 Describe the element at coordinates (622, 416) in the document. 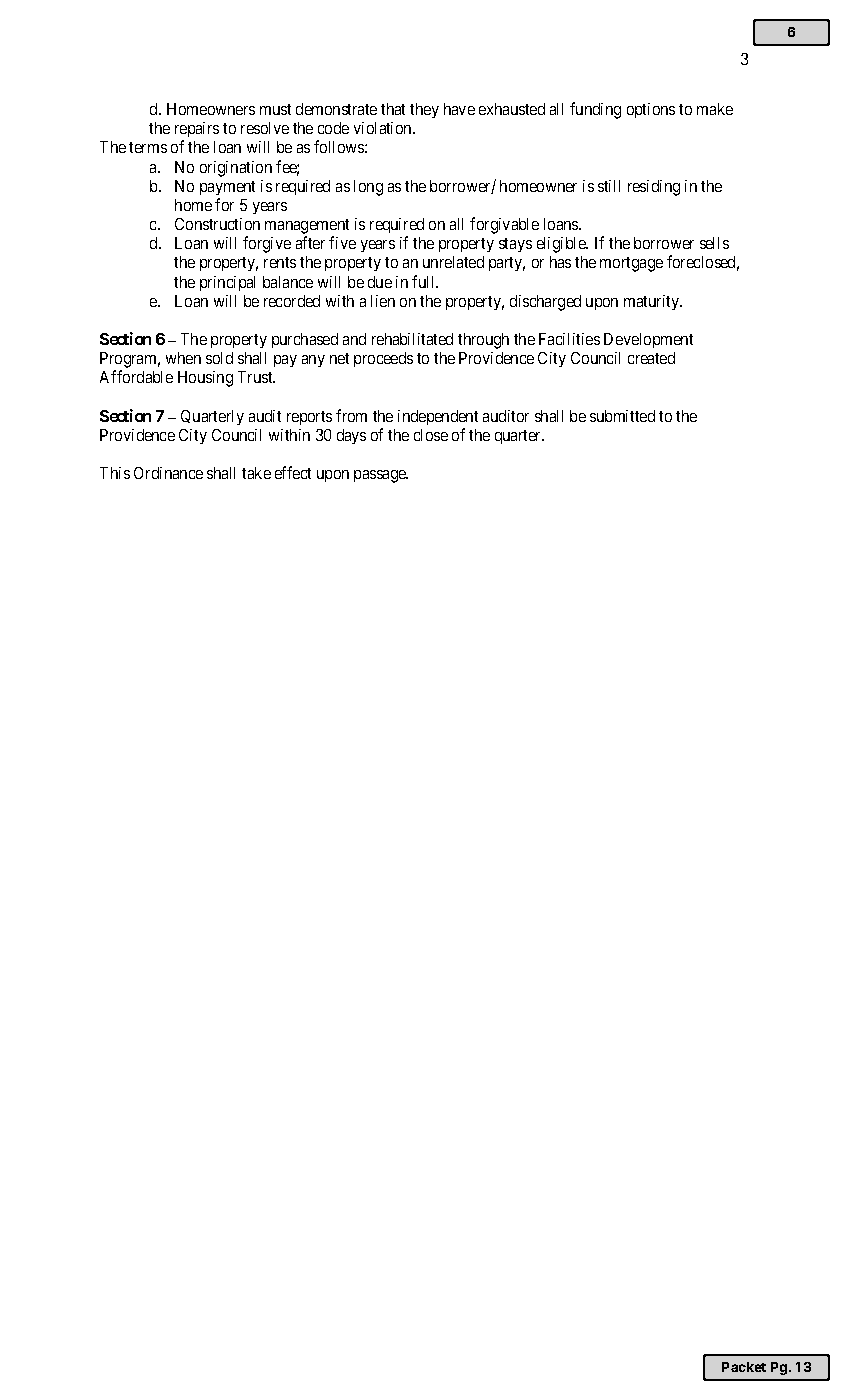

I see `submitted` at that location.
